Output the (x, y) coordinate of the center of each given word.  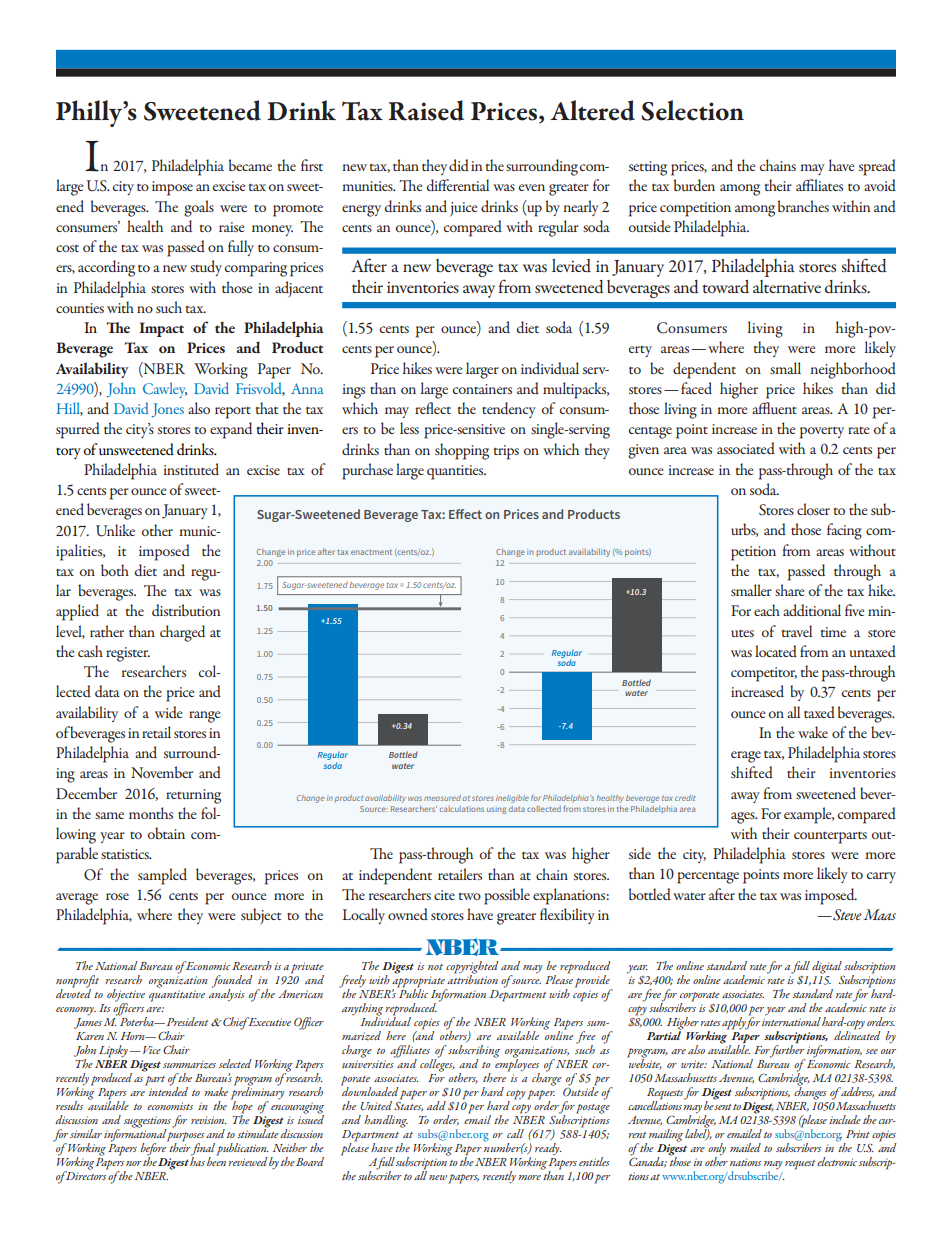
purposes (185, 1136)
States (408, 1105)
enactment (371, 552)
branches (803, 206)
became (250, 165)
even (532, 187)
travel (797, 631)
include (845, 1119)
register (128, 654)
